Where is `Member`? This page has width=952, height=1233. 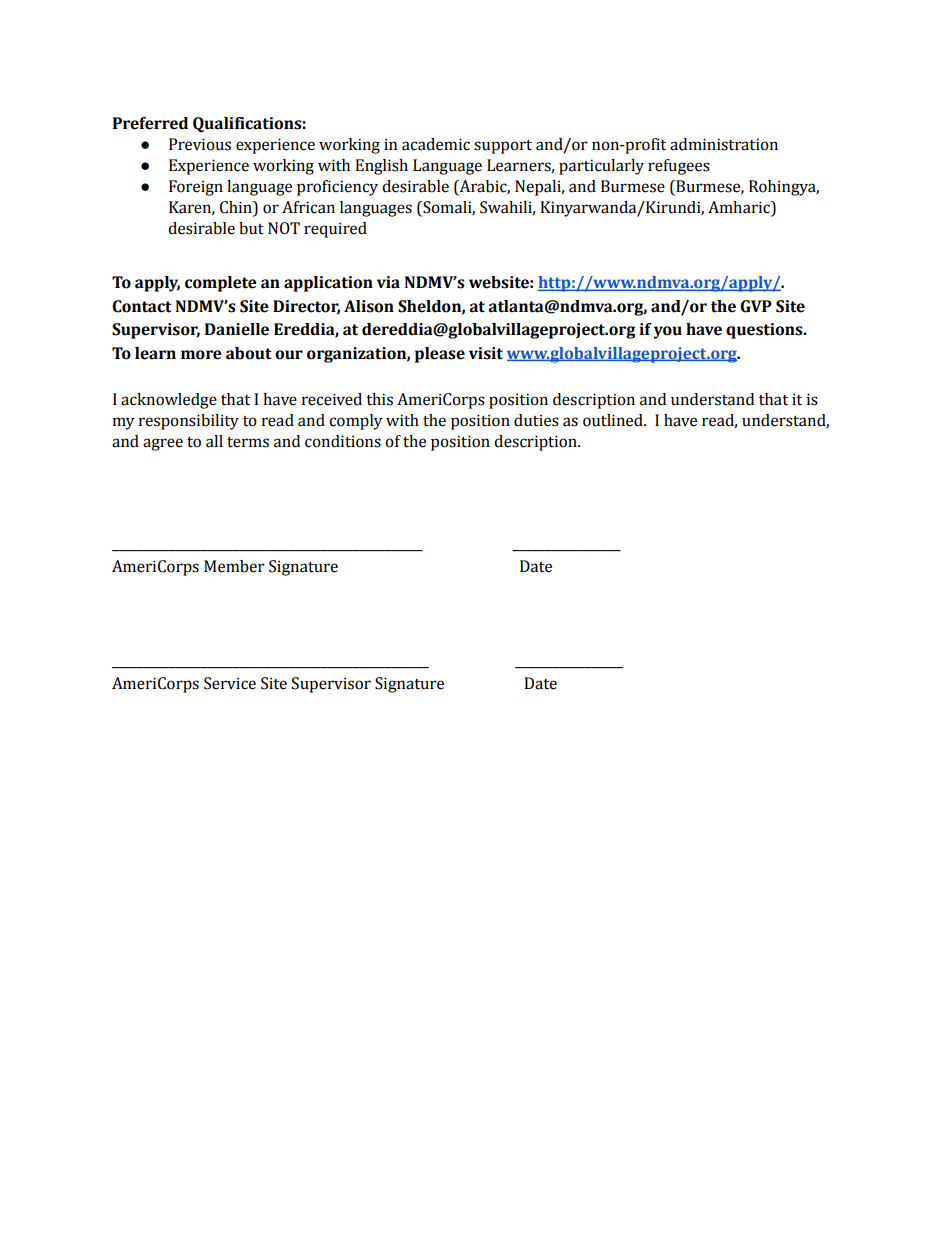
Member is located at coordinates (234, 566).
